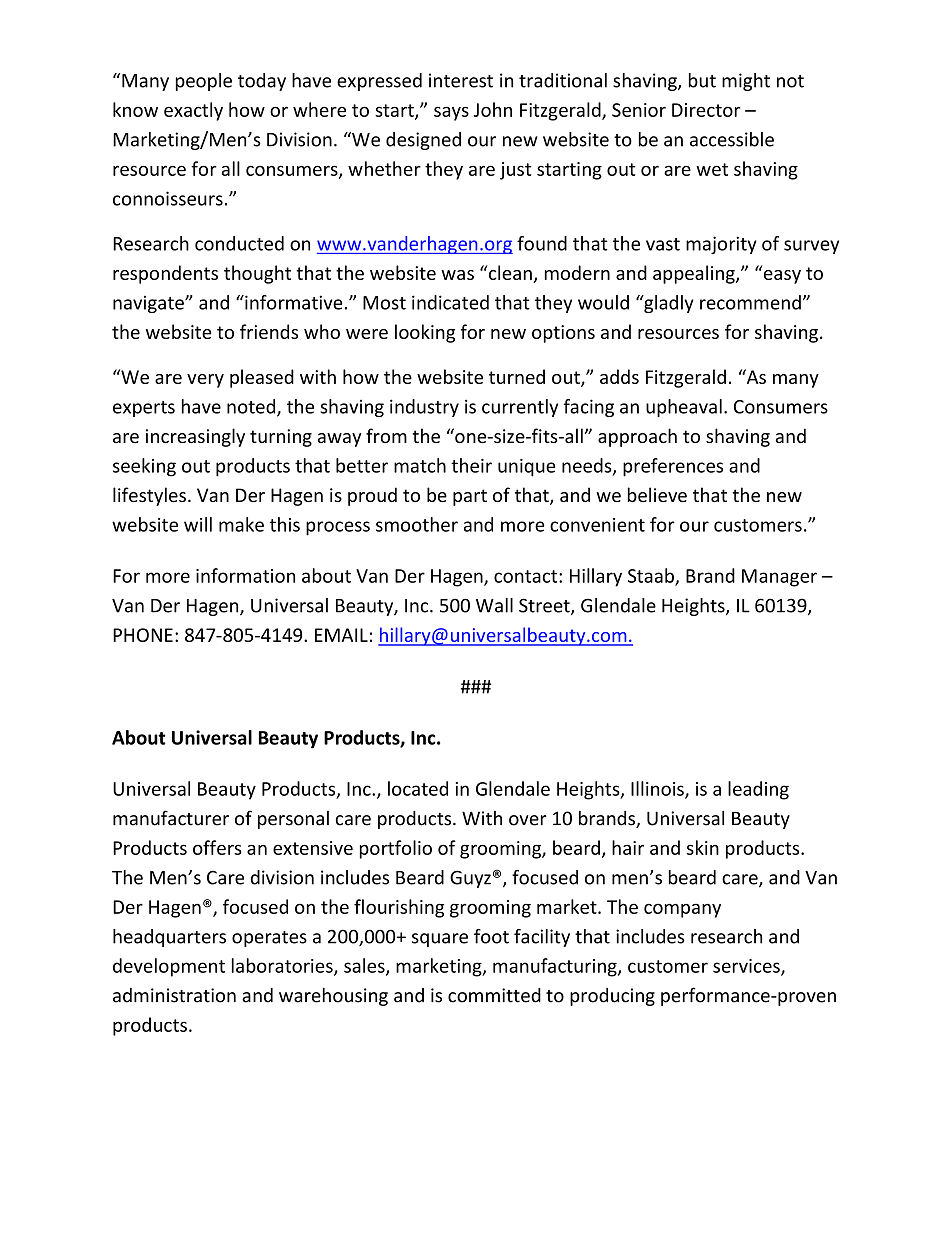  Describe the element at coordinates (779, 578) in the screenshot. I see `Manager` at that location.
